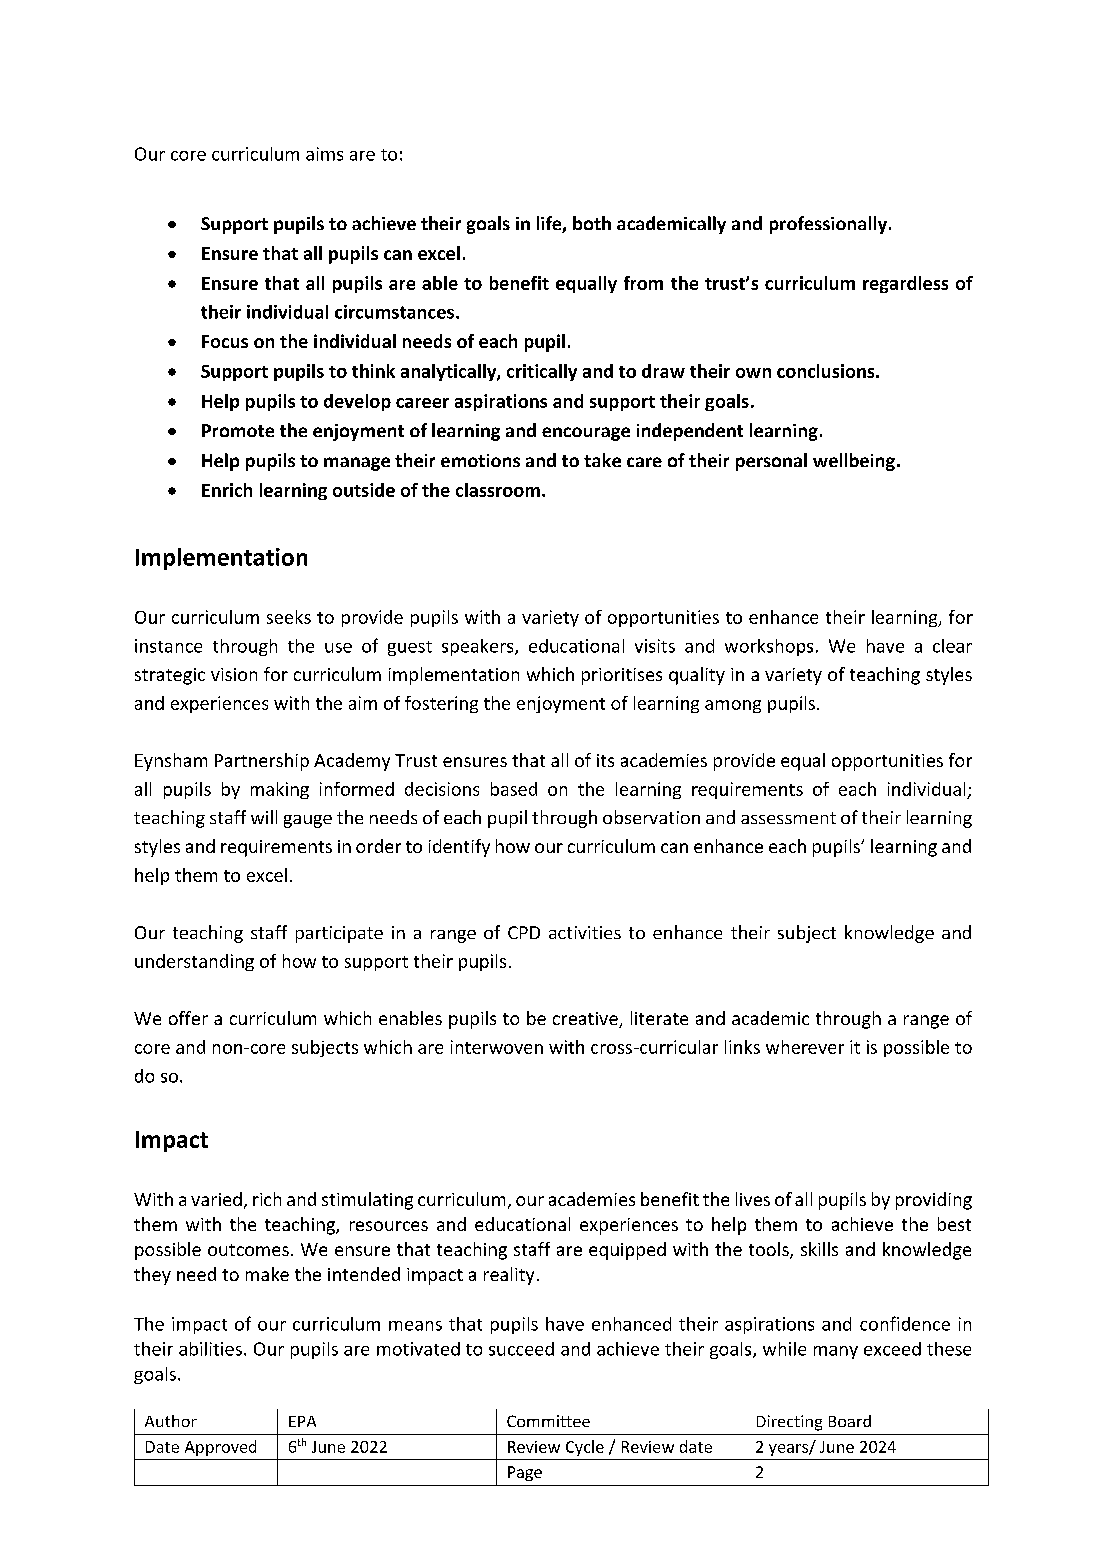 Image resolution: width=1106 pixels, height=1563 pixels. Describe the element at coordinates (592, 223) in the screenshot. I see `both` at that location.
